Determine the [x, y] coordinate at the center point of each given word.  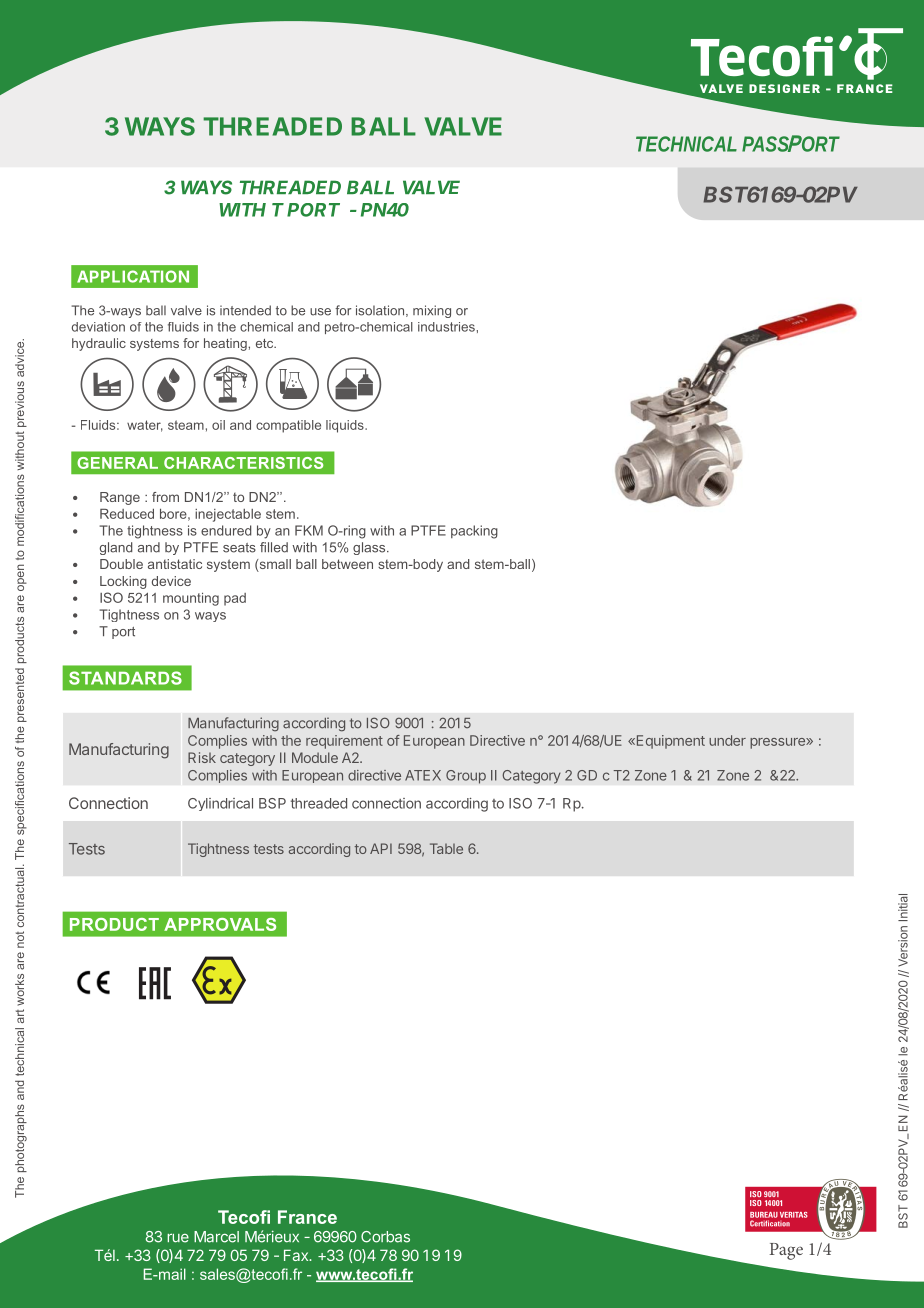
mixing [432, 311]
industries [446, 327]
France [307, 1217]
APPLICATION [133, 276]
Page [786, 1251]
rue [178, 1238]
